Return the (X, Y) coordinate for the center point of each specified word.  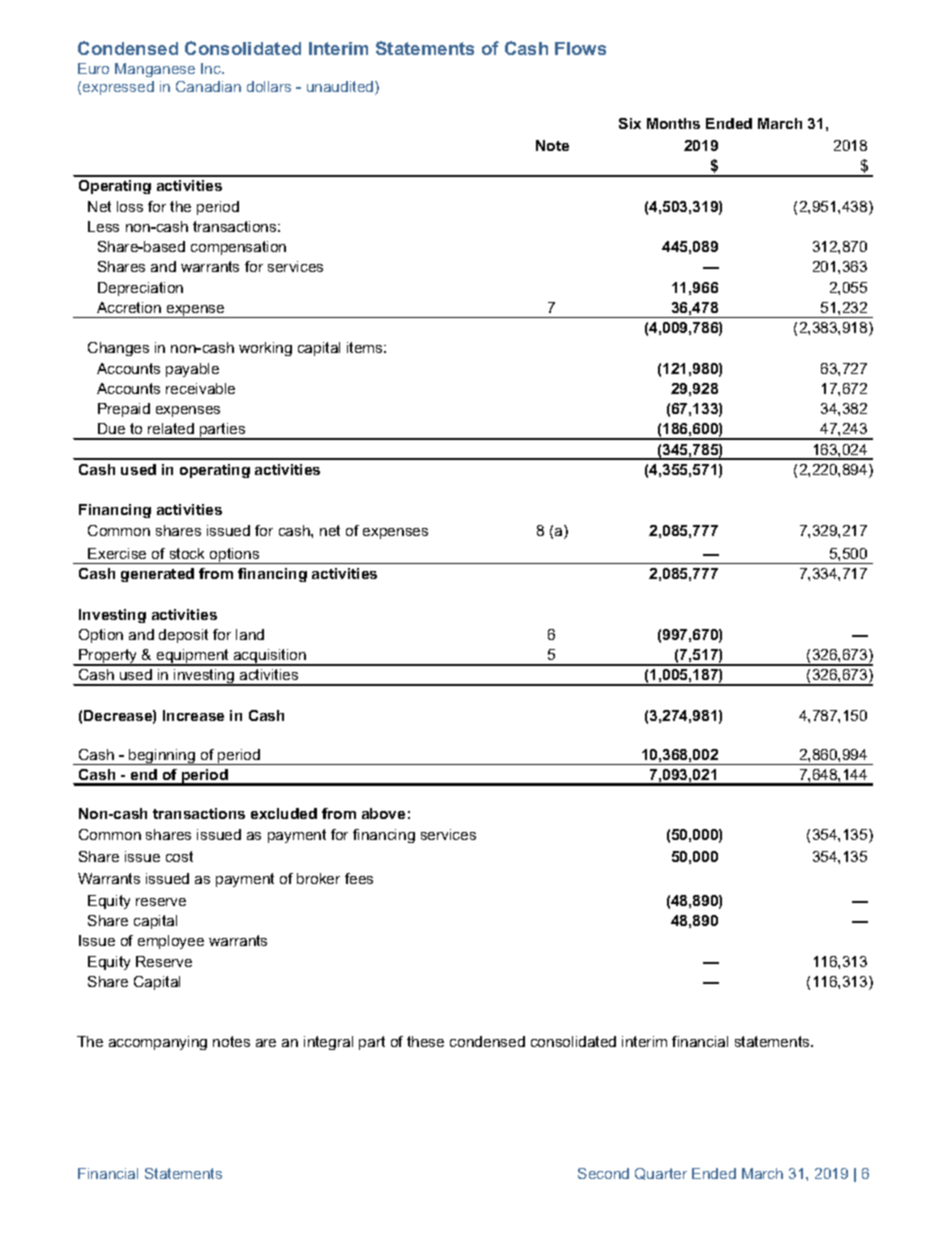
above (383, 813)
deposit (183, 636)
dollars (269, 86)
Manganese (155, 70)
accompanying (158, 1043)
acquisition (269, 657)
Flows (580, 48)
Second (603, 1173)
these (425, 1041)
